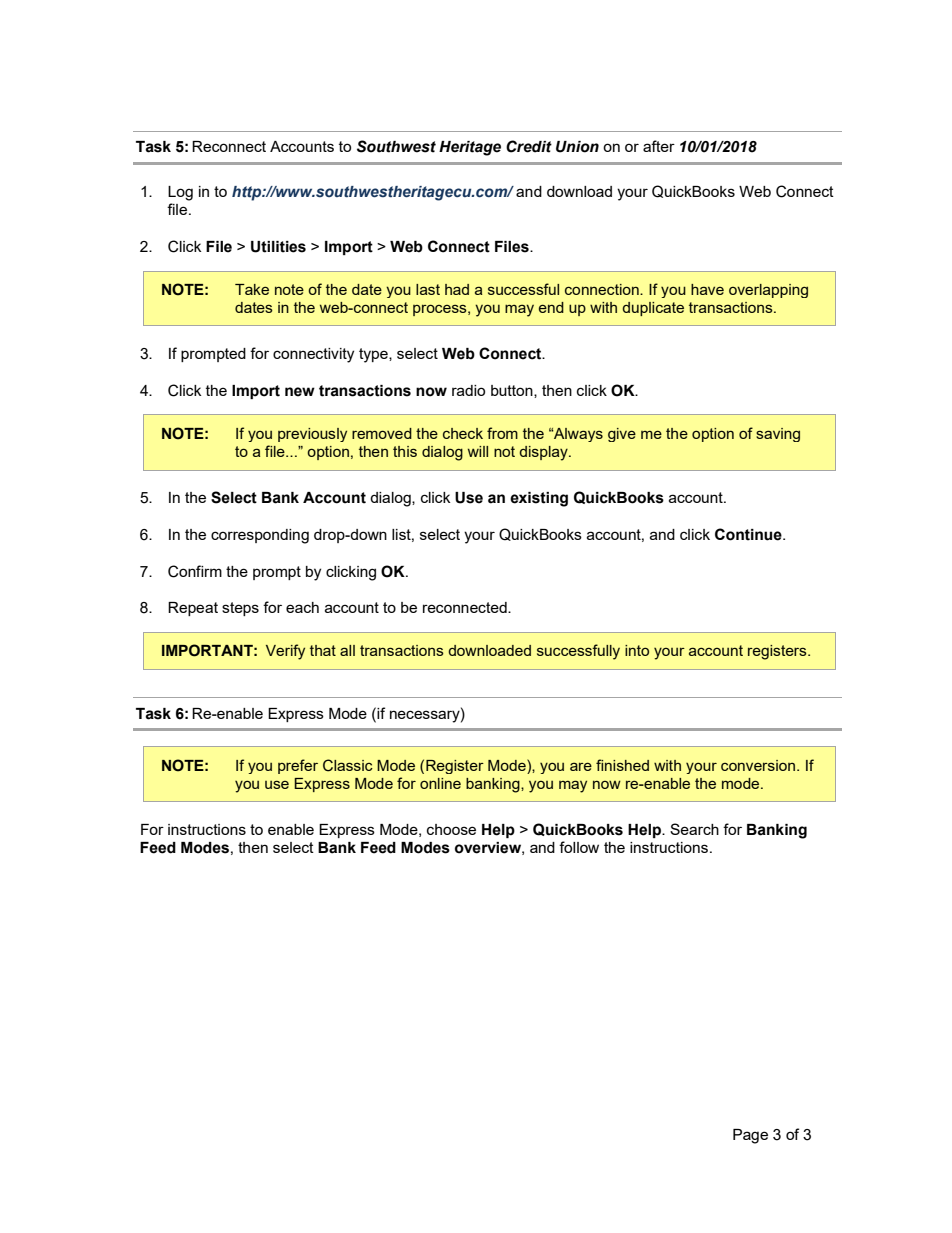  Describe the element at coordinates (529, 146) in the page. I see `Credit` at that location.
